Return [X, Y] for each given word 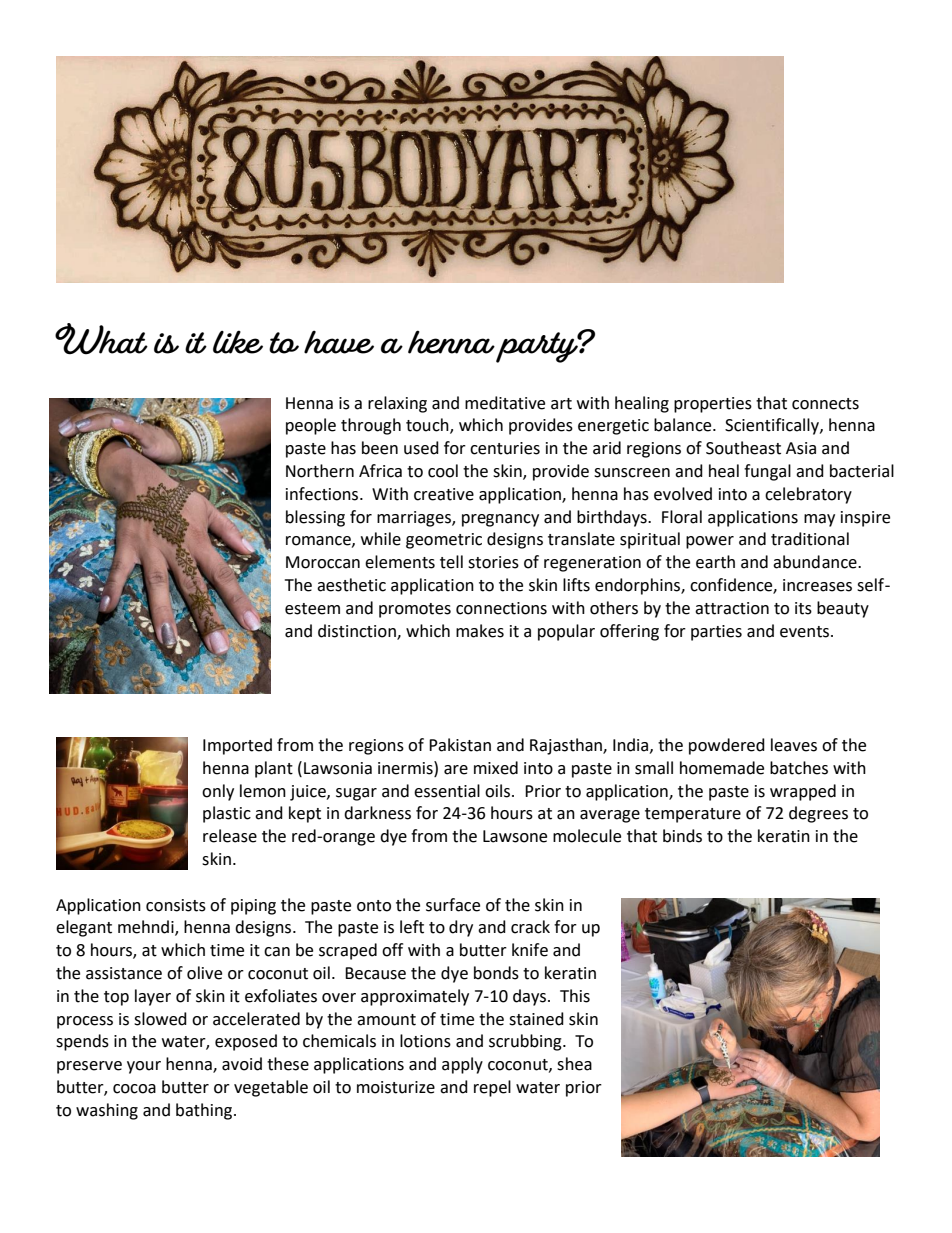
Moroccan [323, 562]
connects [825, 404]
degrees [818, 814]
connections [501, 608]
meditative [505, 403]
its [803, 608]
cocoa [134, 1089]
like [238, 342]
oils [499, 791]
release [230, 836]
